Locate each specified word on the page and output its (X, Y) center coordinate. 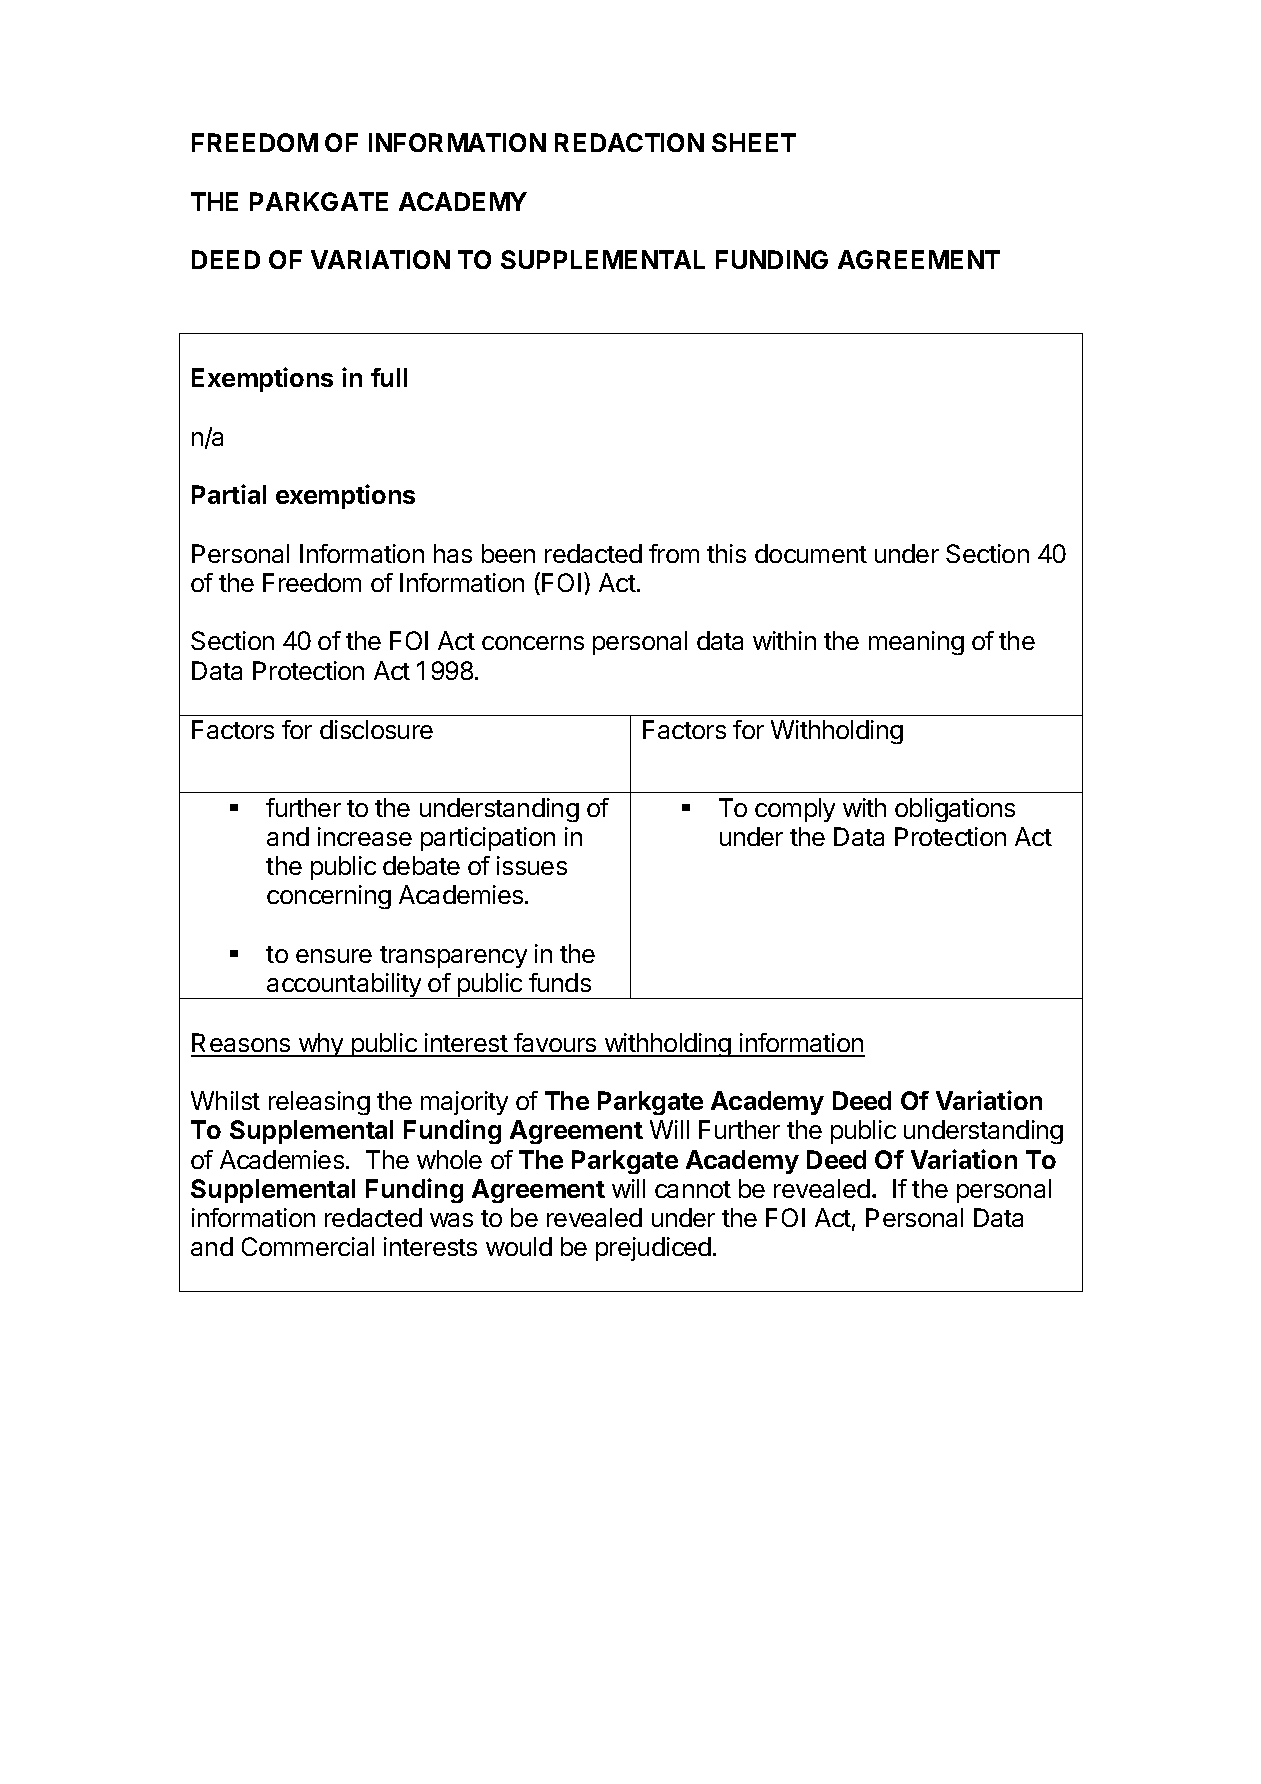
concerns (533, 643)
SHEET (754, 142)
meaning (916, 643)
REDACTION (629, 142)
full (389, 377)
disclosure (376, 729)
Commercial (308, 1246)
